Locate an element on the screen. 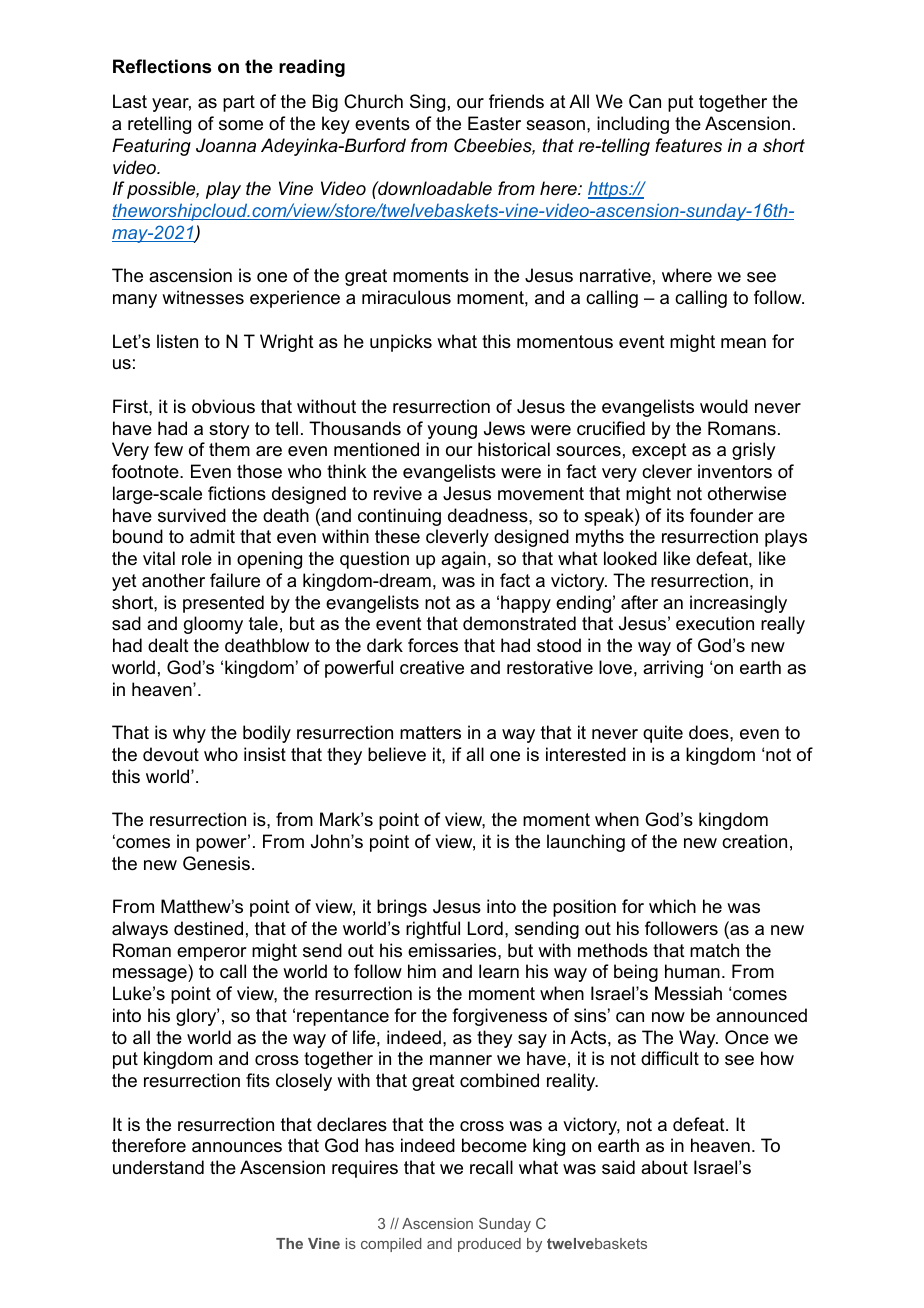  them is located at coordinates (229, 449).
